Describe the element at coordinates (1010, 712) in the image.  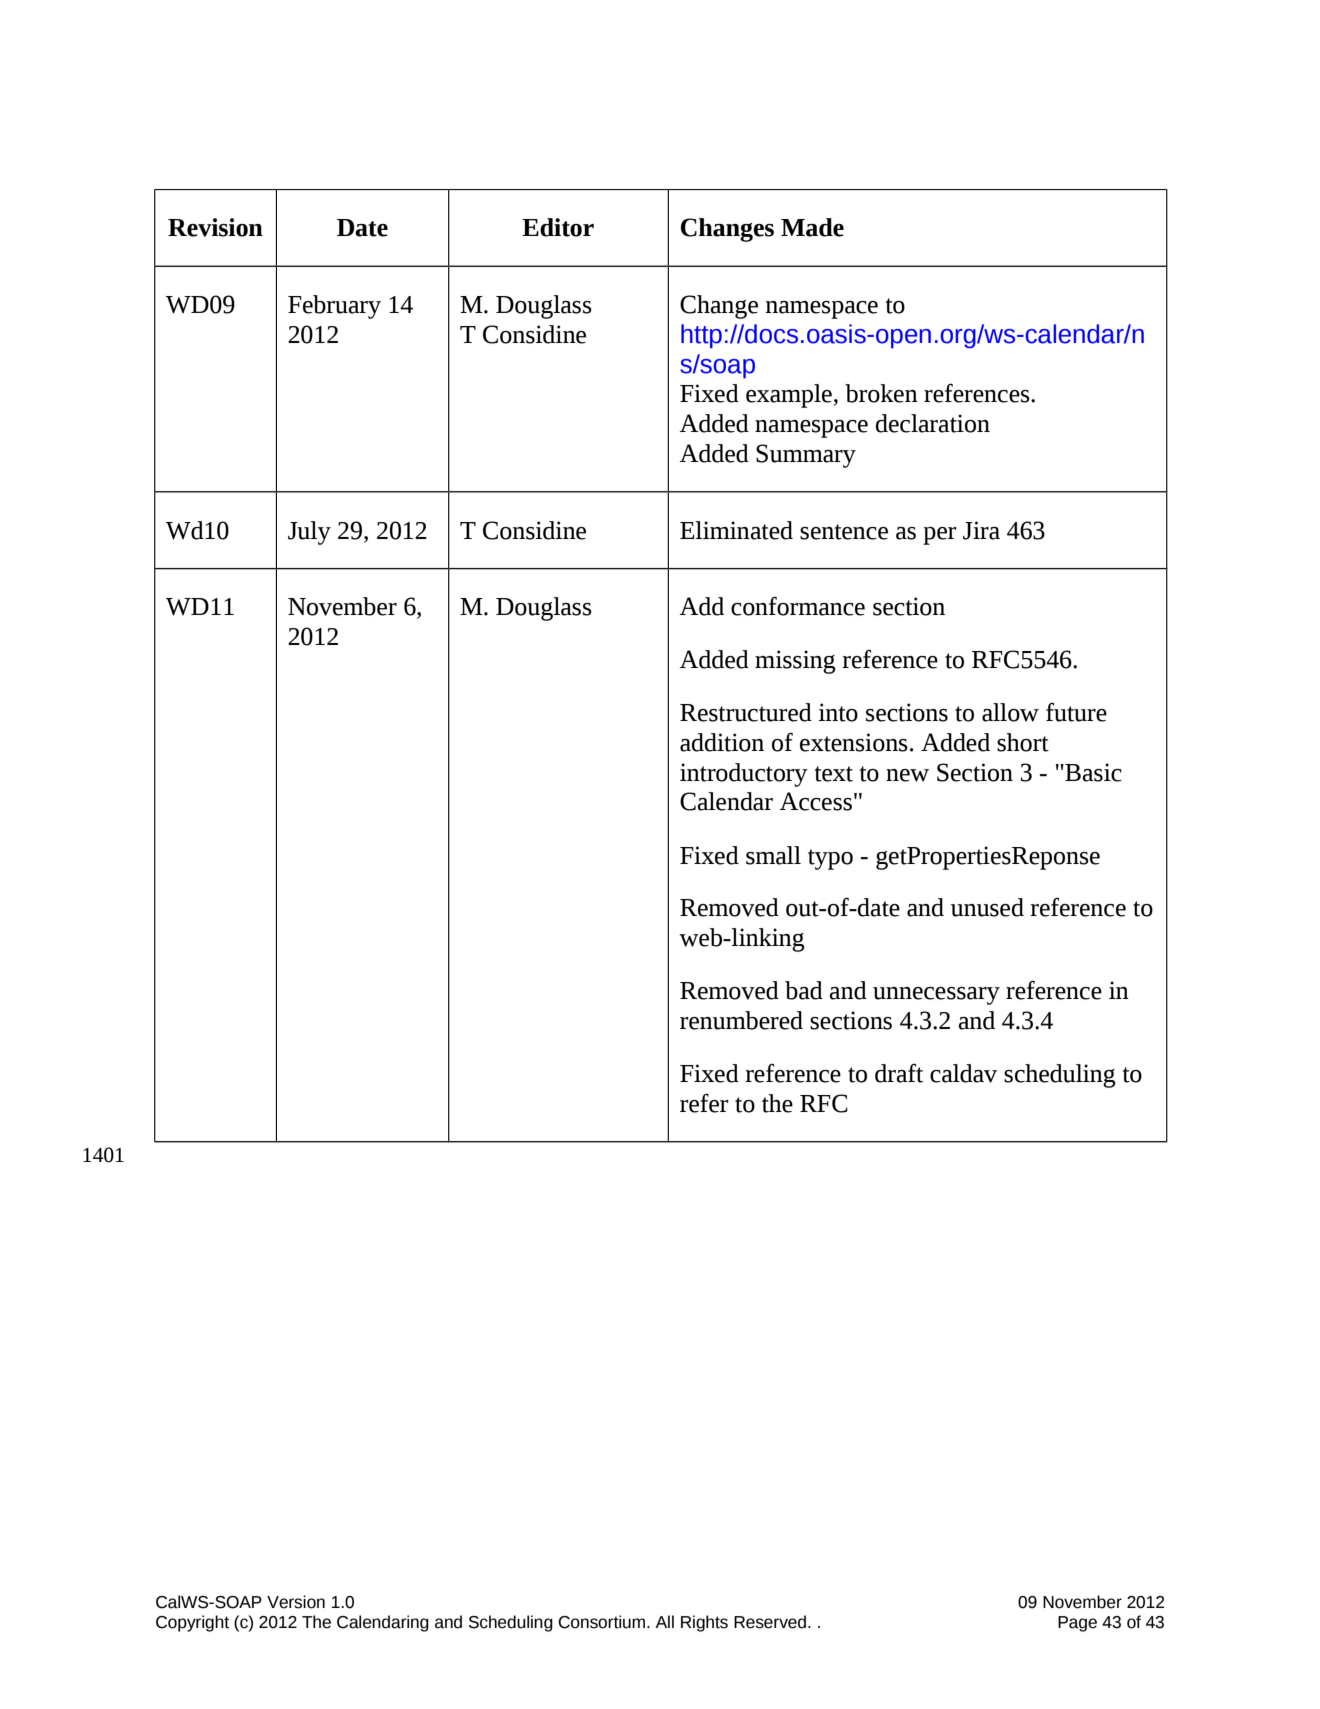
I see `allow` at that location.
